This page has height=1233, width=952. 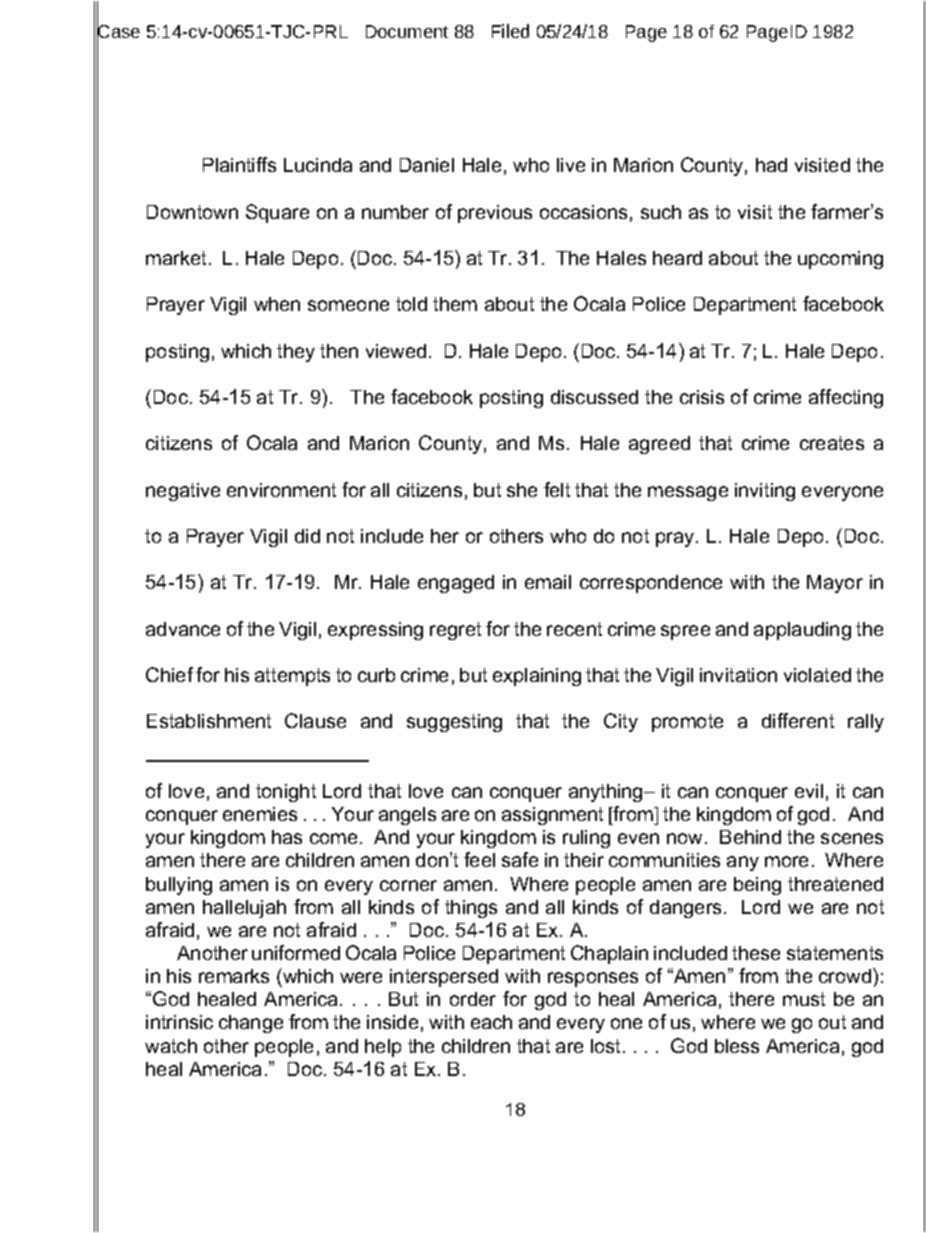 What do you see at coordinates (179, 1022) in the page?
I see `intrinsic` at bounding box center [179, 1022].
